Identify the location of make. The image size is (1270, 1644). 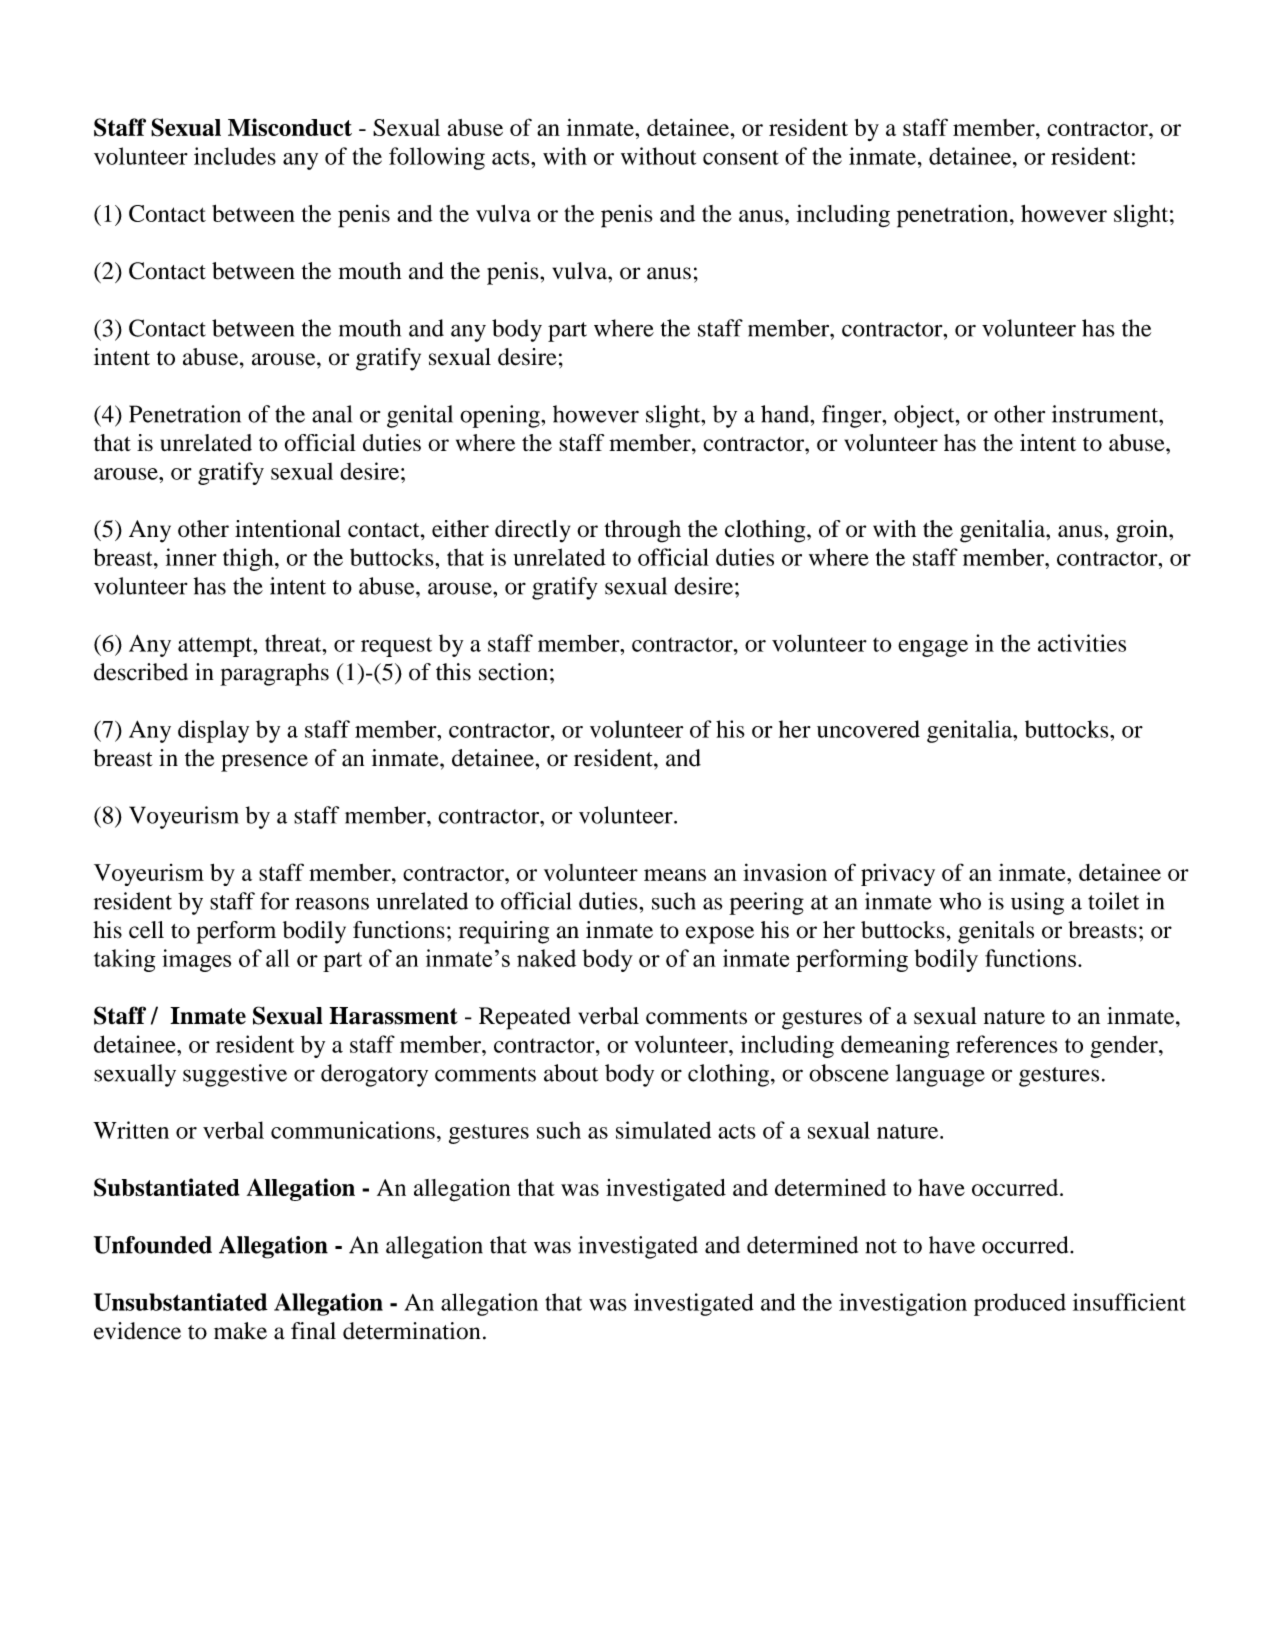
(240, 1331).
